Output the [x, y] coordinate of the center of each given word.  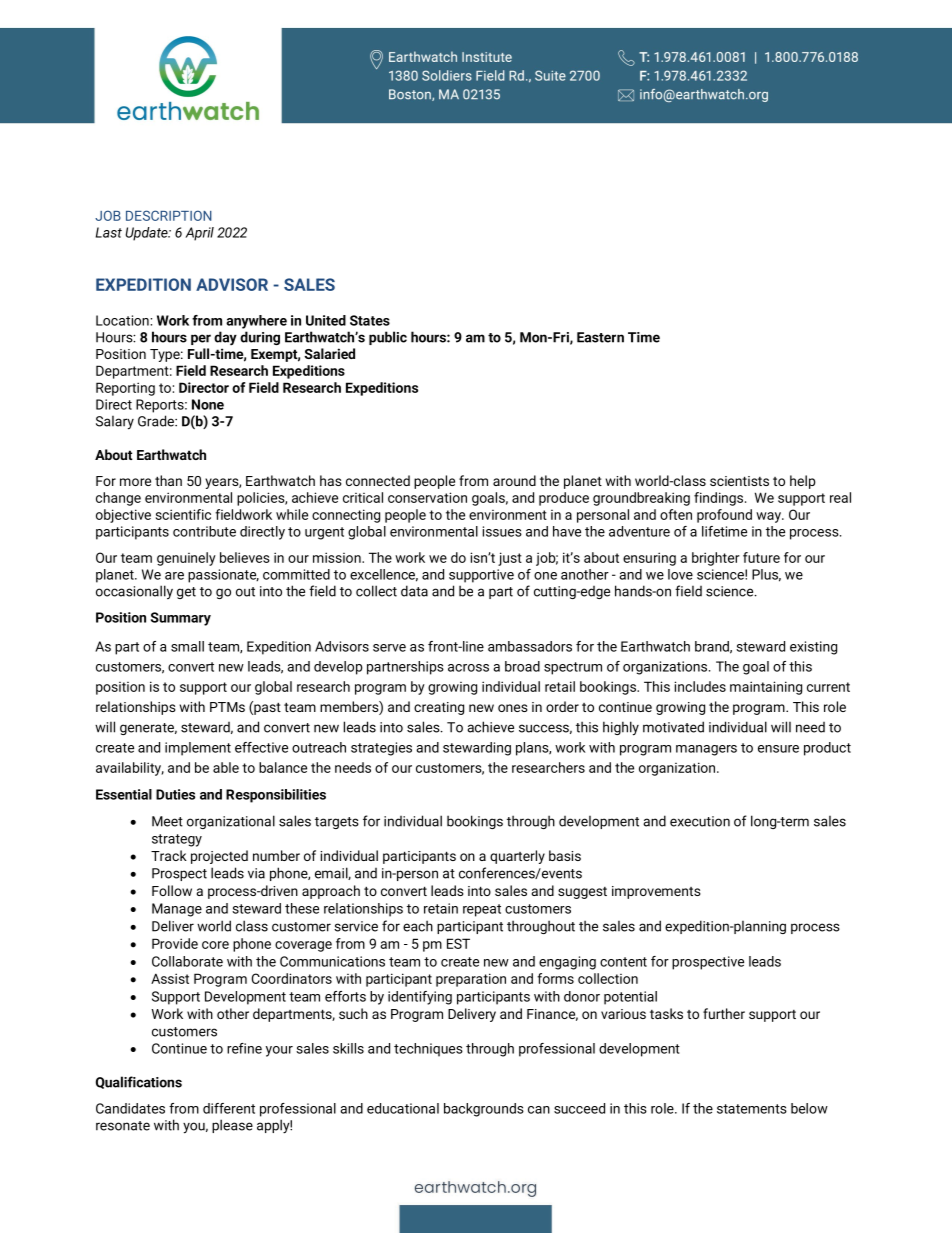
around [514, 480]
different [229, 1108]
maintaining [766, 688]
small [187, 646]
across [468, 668]
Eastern [600, 337]
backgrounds [484, 1110]
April [199, 234]
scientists [739, 481]
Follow [172, 890]
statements [752, 1109]
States [370, 320]
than [168, 480]
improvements [656, 892]
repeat [482, 910]
